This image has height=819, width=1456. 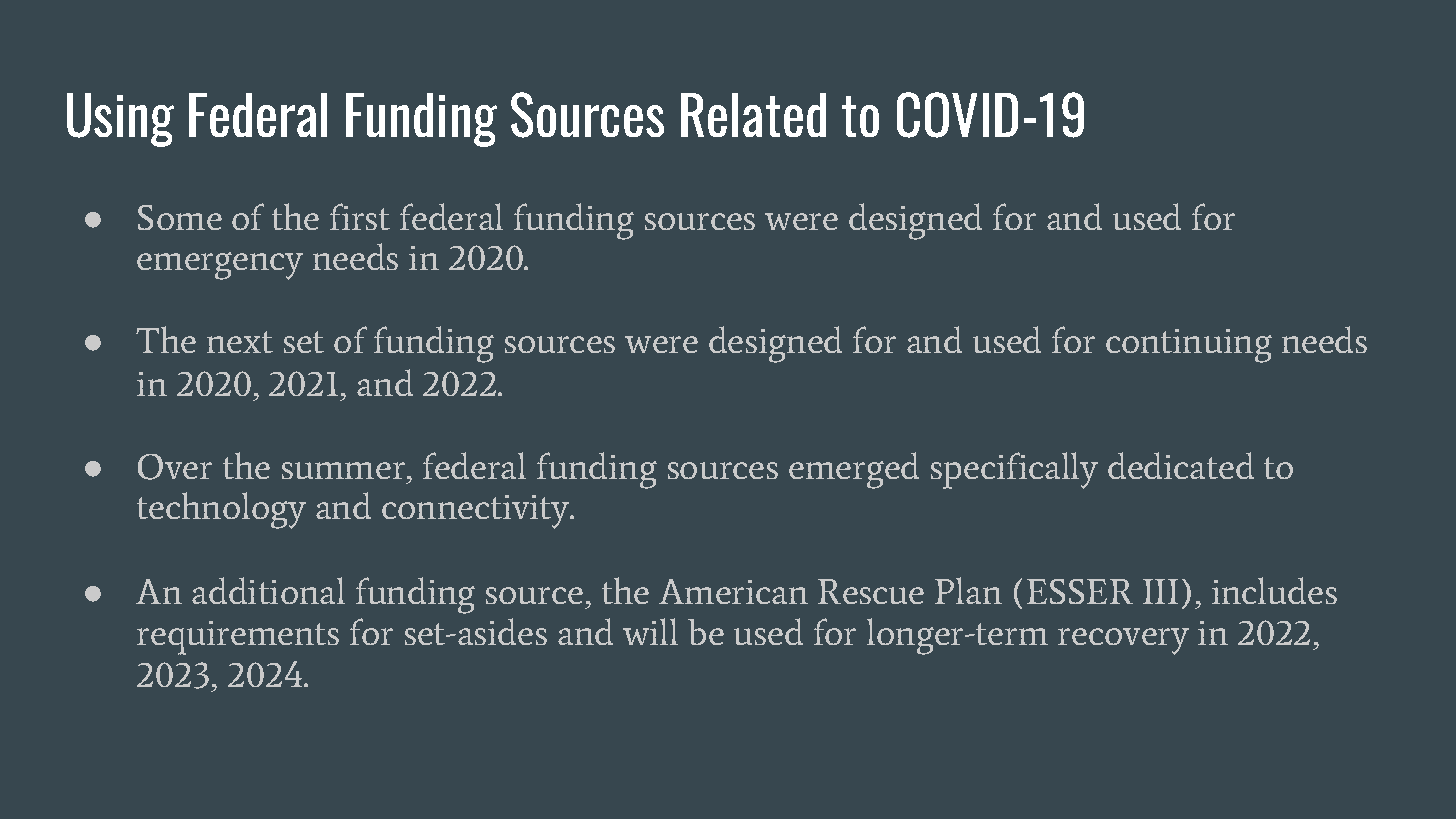 I want to click on Using, so click(x=120, y=120).
